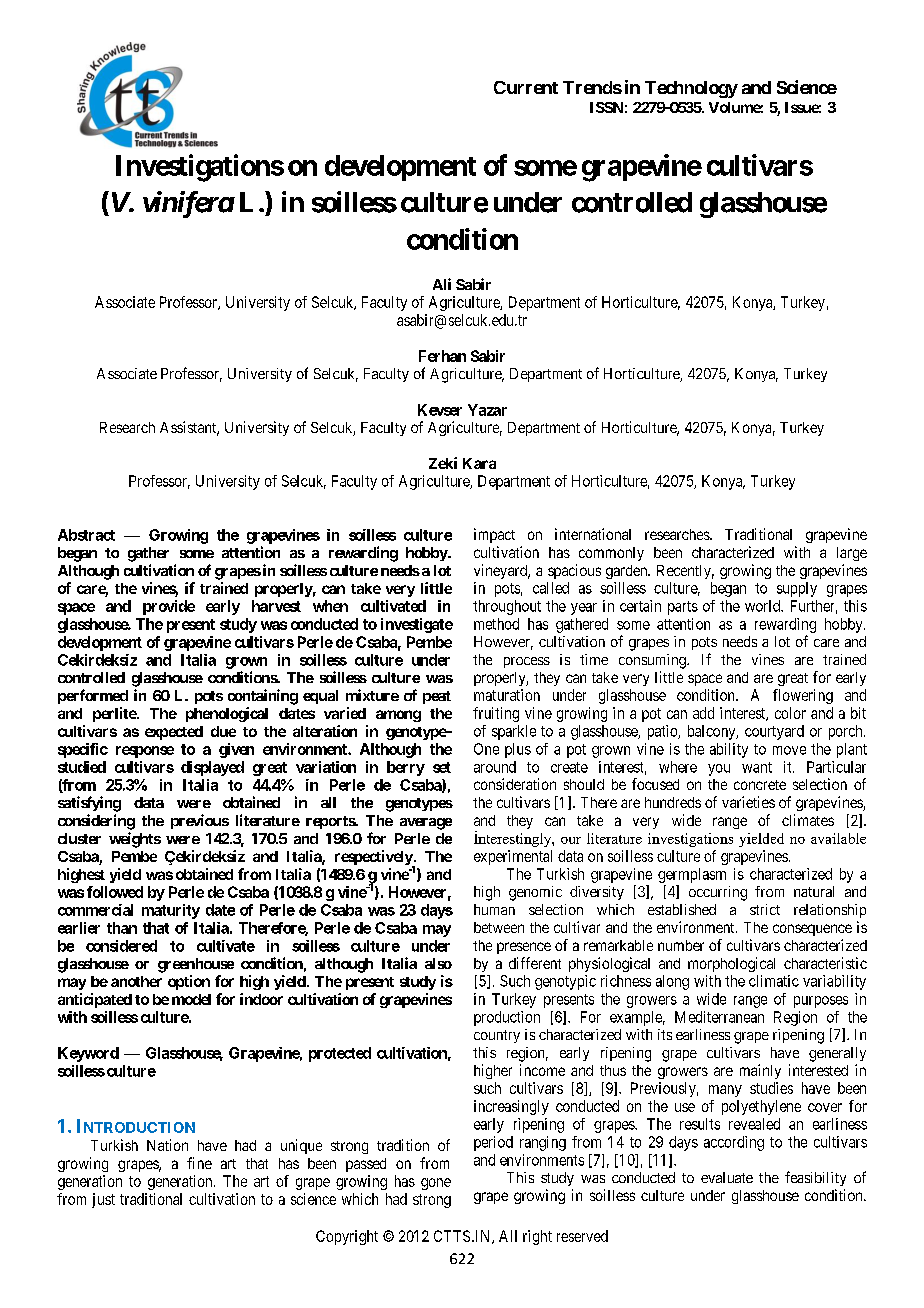 The image size is (924, 1308). Describe the element at coordinates (526, 87) in the screenshot. I see `Current` at that location.
